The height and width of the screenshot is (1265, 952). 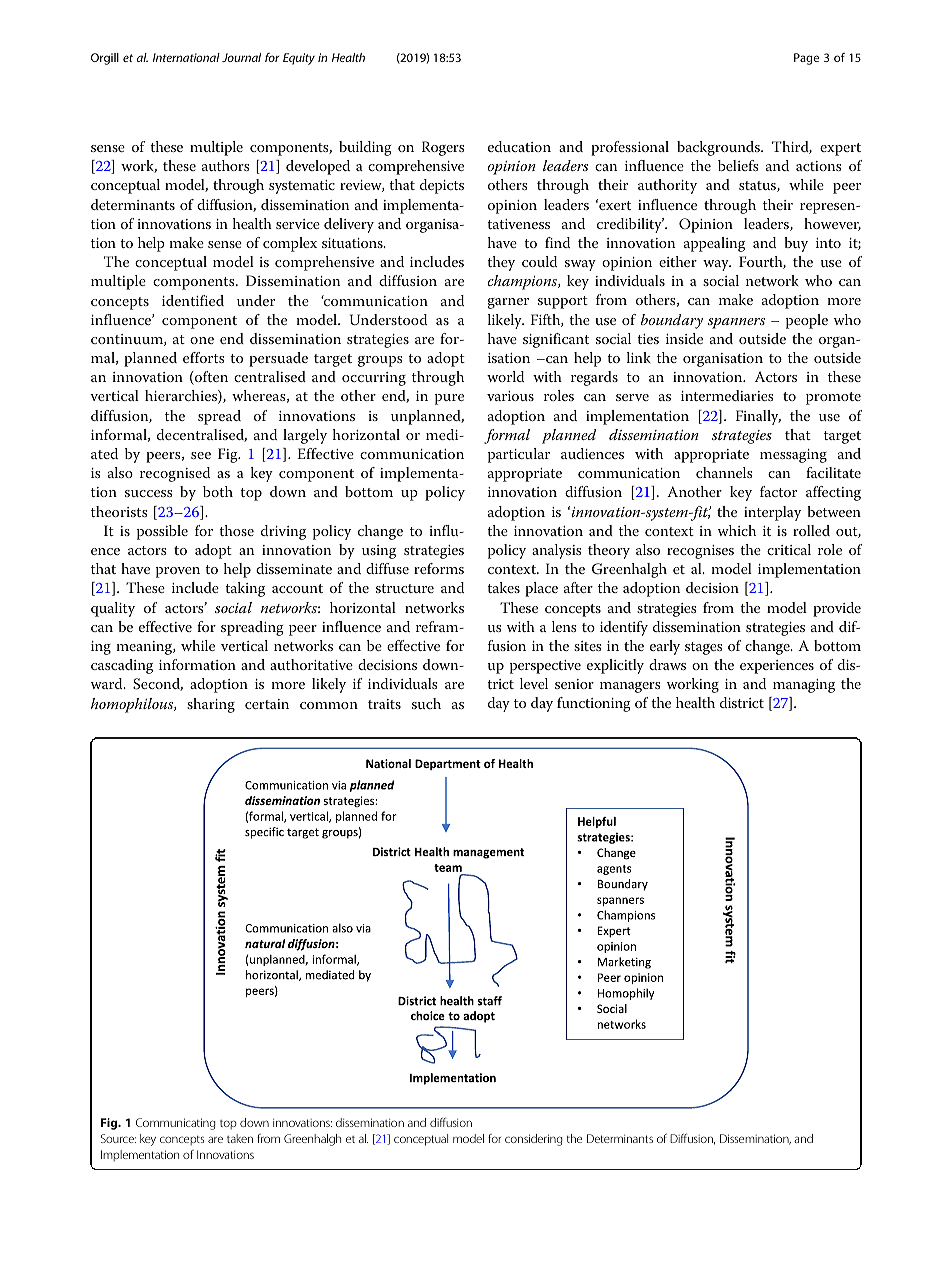 I want to click on considering, so click(x=534, y=1140).
